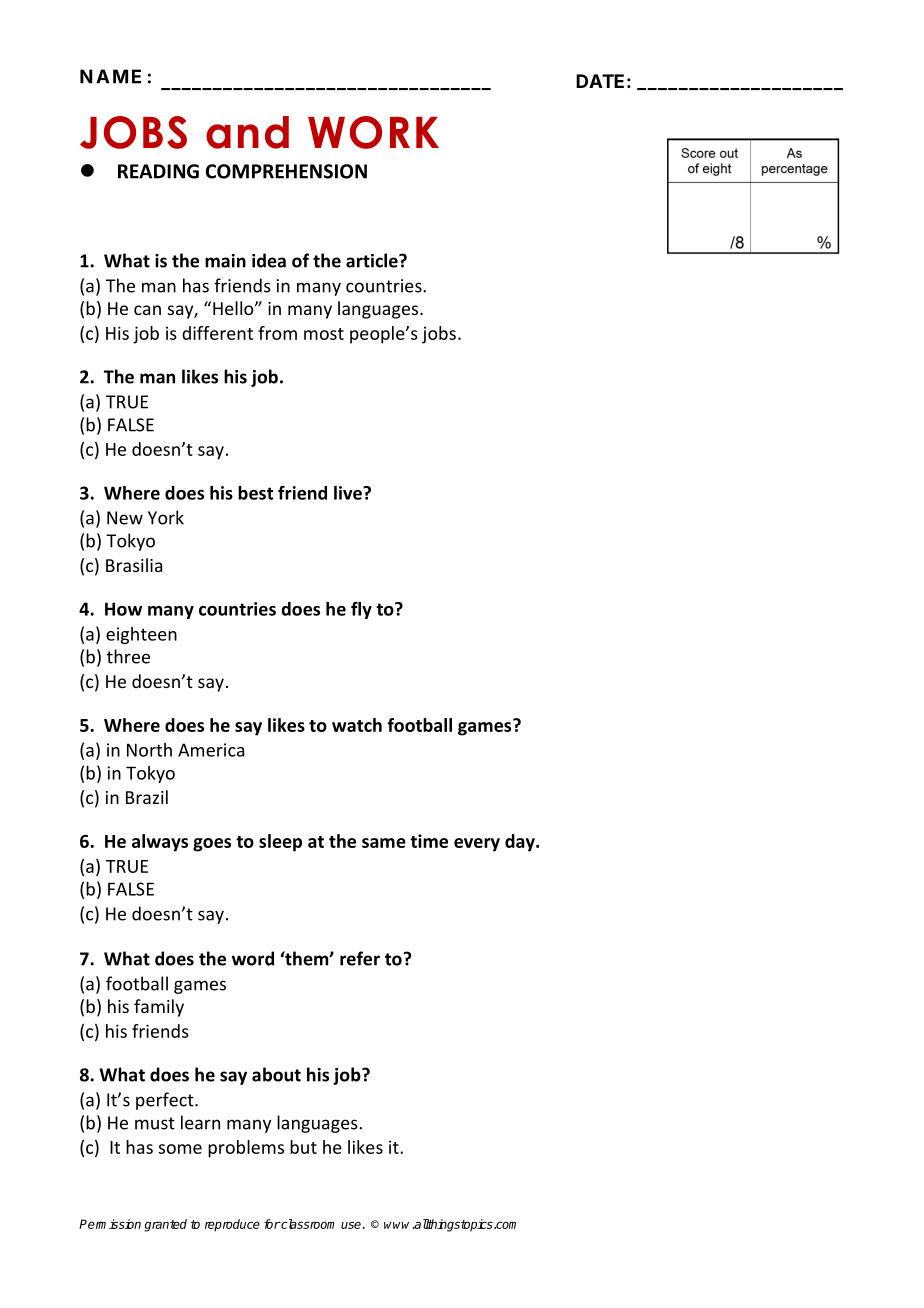  Describe the element at coordinates (373, 132) in the document. I see `WORK` at that location.
